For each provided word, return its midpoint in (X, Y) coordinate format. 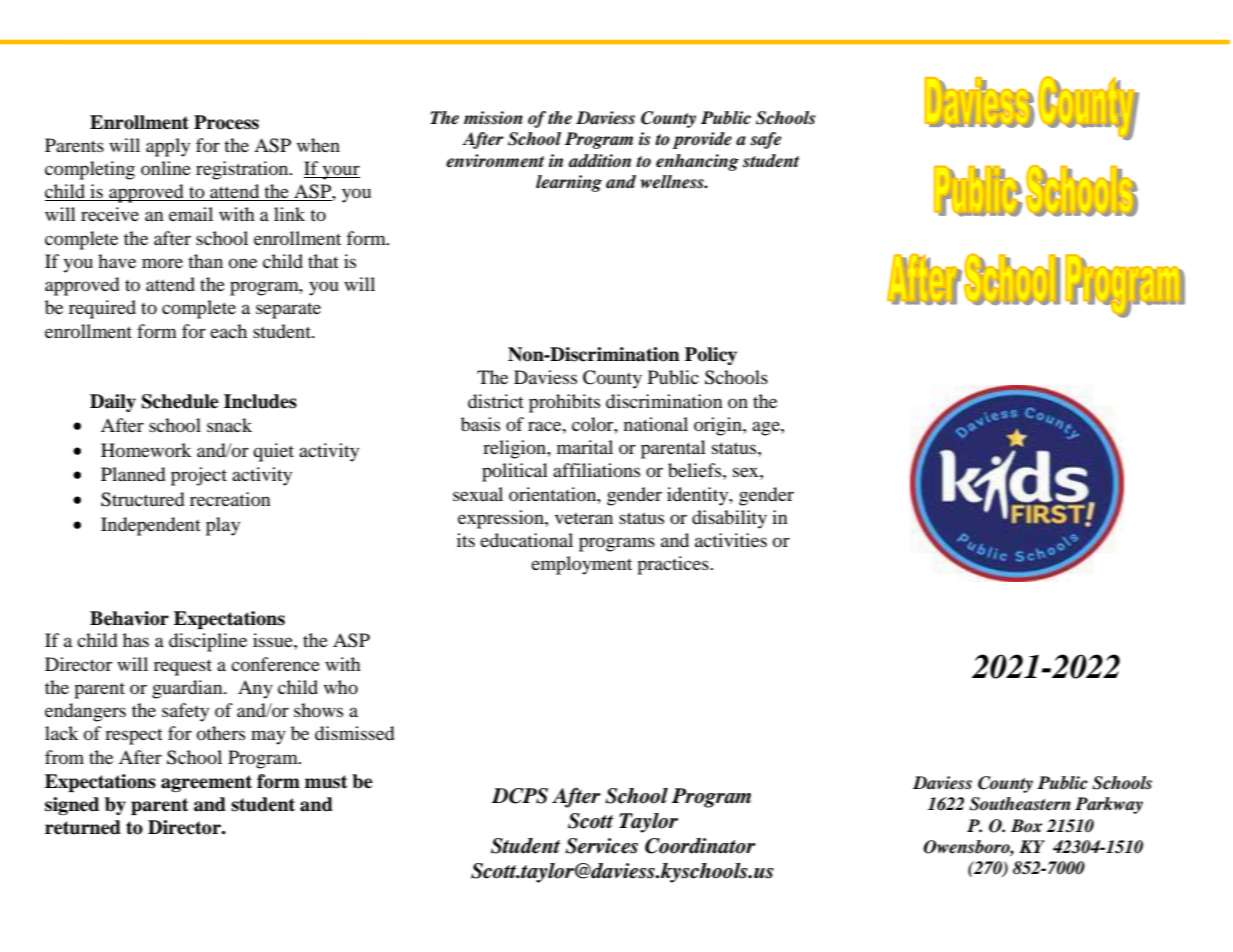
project (199, 476)
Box (1026, 825)
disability (729, 519)
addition (600, 161)
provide (702, 140)
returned (83, 827)
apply (168, 147)
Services (601, 846)
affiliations (596, 470)
